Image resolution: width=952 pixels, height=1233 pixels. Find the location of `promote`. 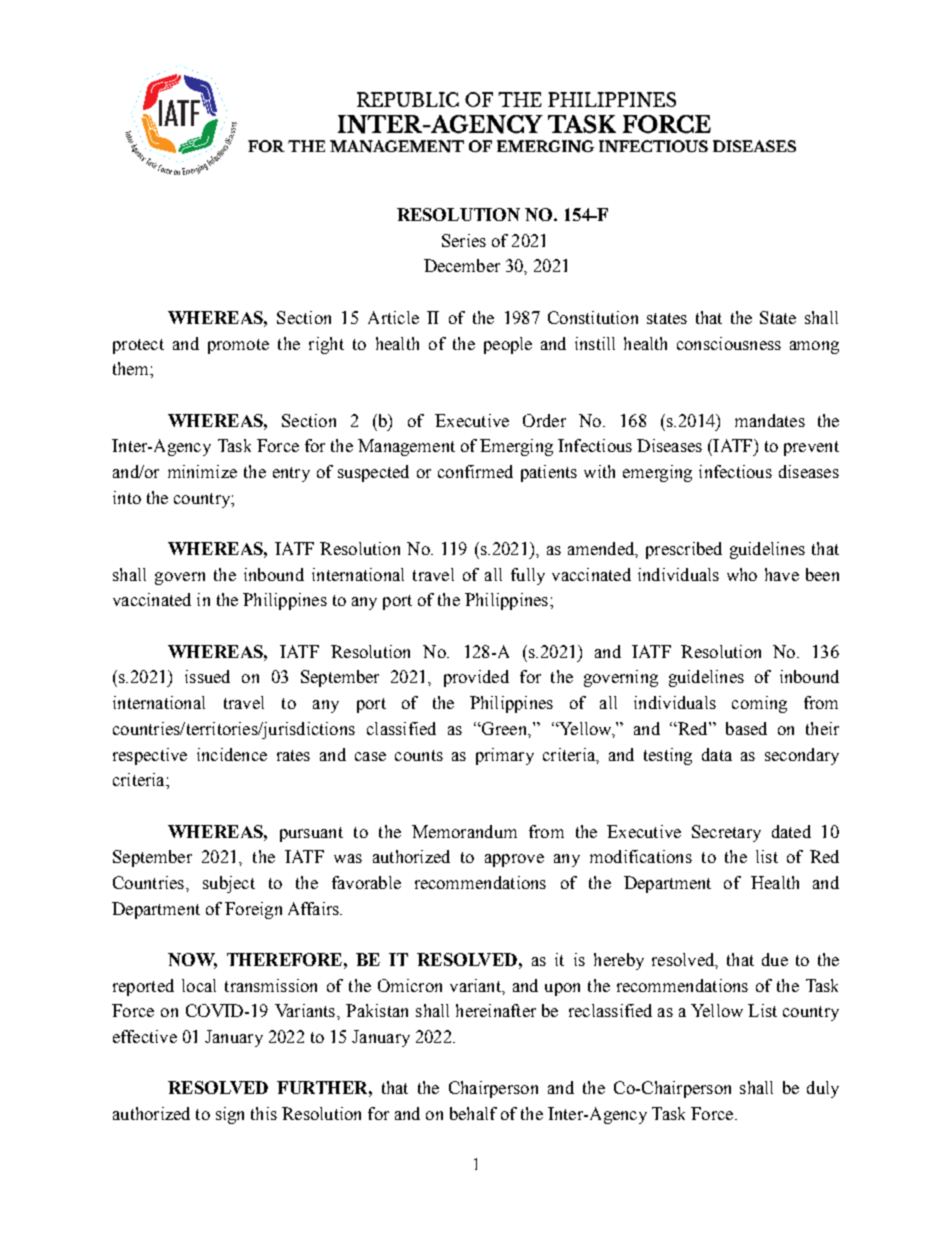

promote is located at coordinates (238, 346).
